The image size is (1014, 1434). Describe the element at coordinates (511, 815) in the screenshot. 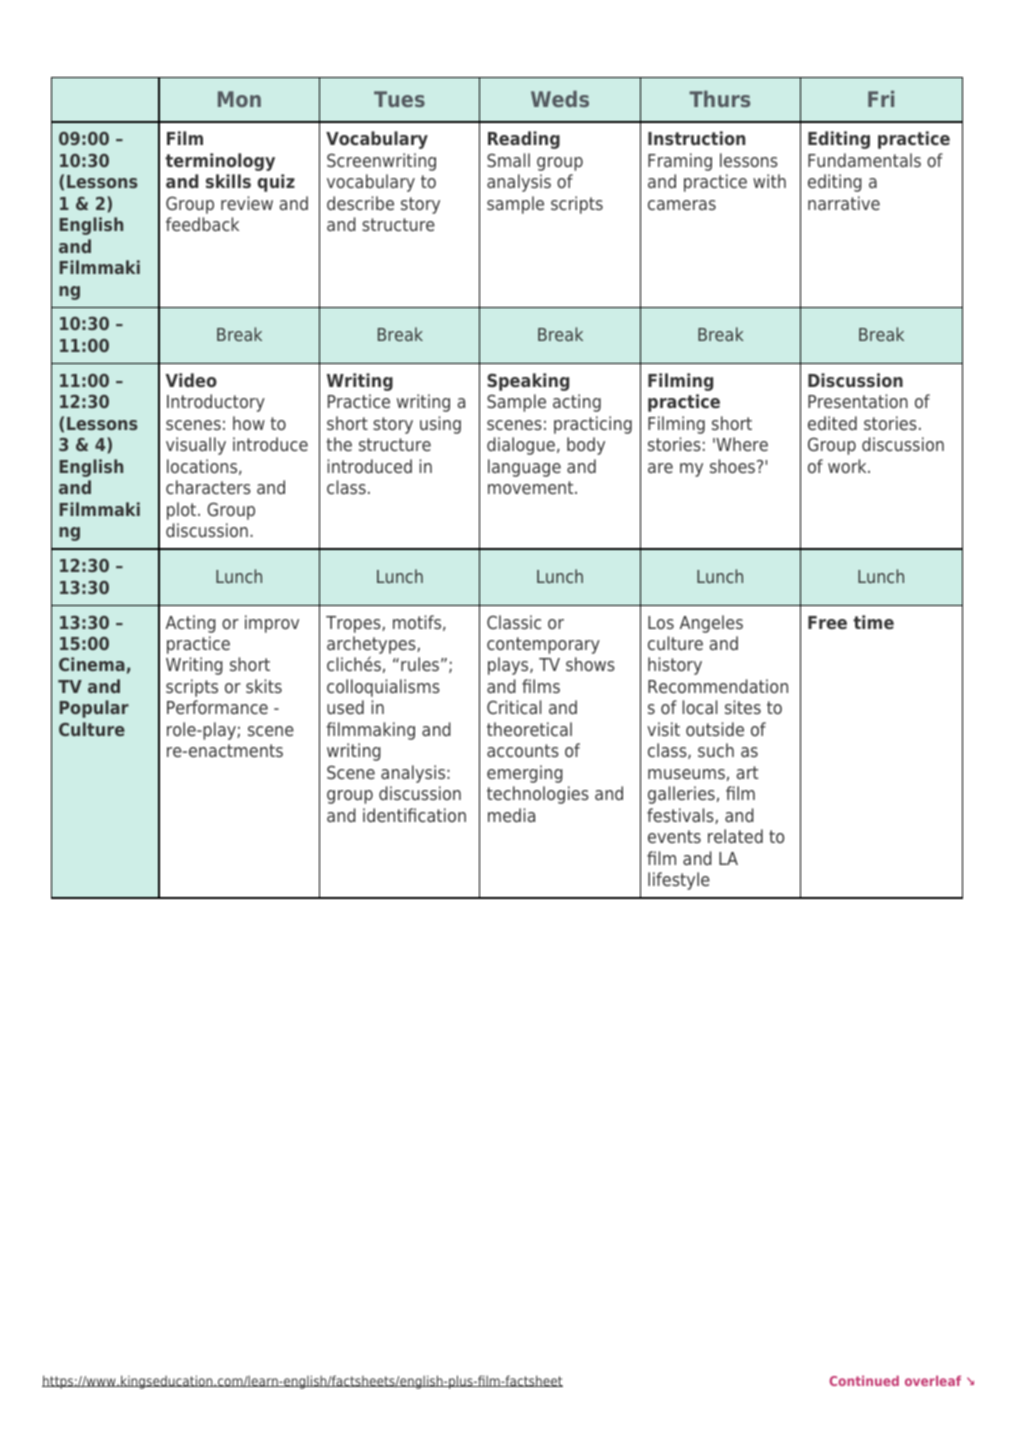

I see `media` at that location.
